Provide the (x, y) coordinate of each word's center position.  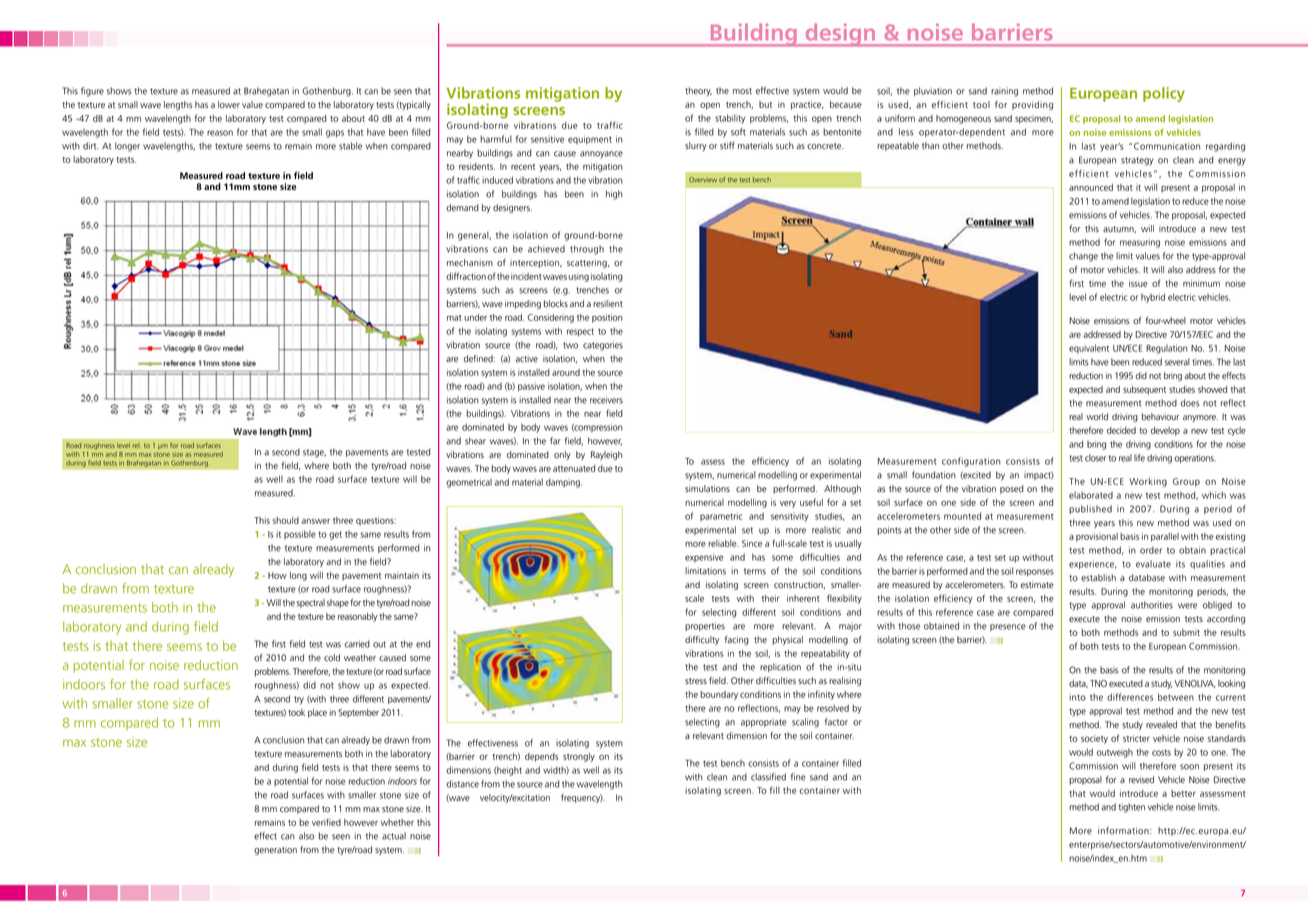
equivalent (1089, 348)
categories (603, 346)
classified (768, 777)
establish (1098, 578)
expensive (704, 557)
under (475, 317)
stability (730, 119)
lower (229, 105)
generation (275, 850)
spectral (310, 603)
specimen (1034, 119)
